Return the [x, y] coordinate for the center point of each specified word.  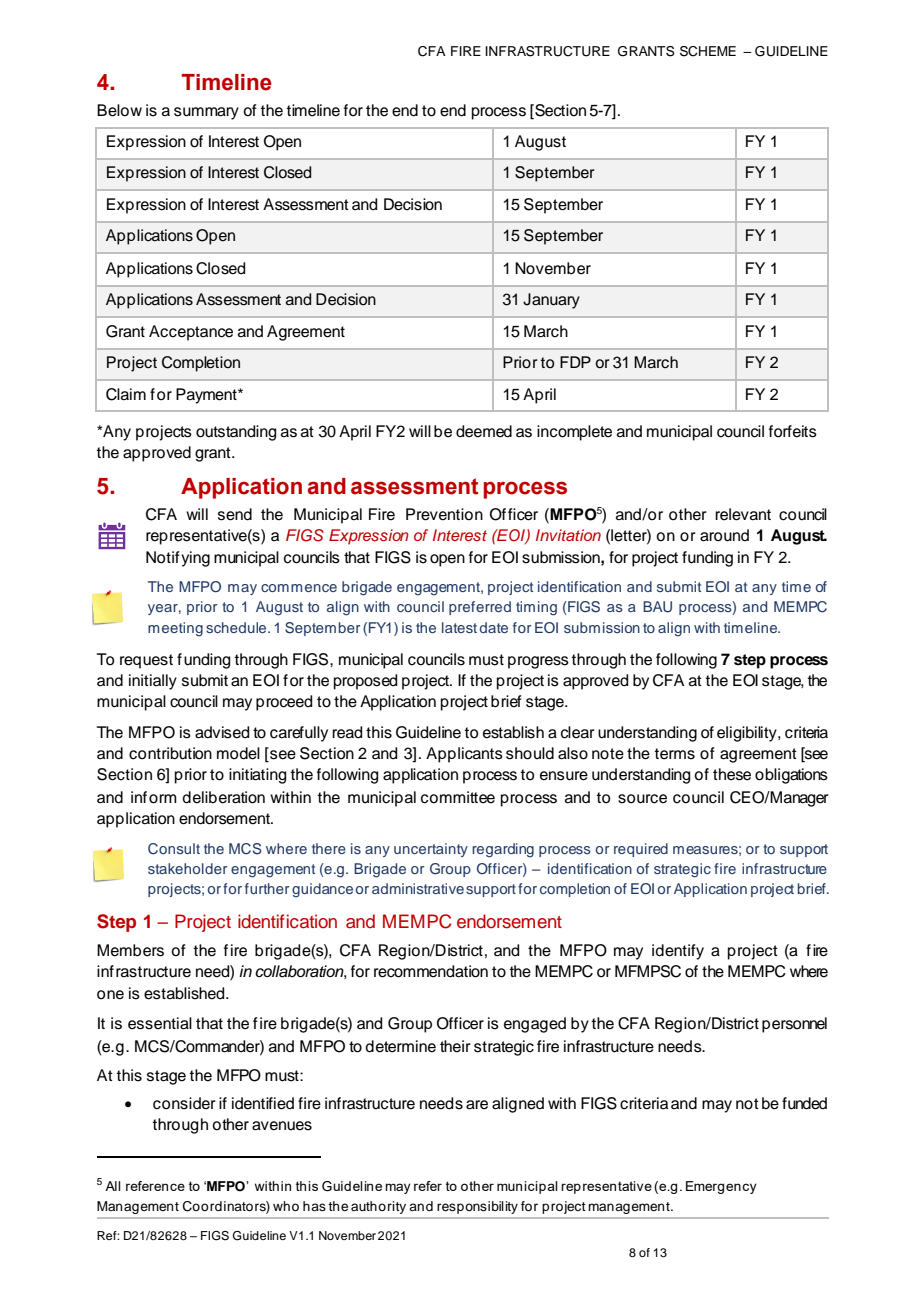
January [551, 301]
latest [459, 627]
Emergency [721, 1187]
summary [206, 113]
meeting [175, 629]
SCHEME [708, 51]
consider [184, 1103]
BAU [657, 607]
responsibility [477, 1207]
